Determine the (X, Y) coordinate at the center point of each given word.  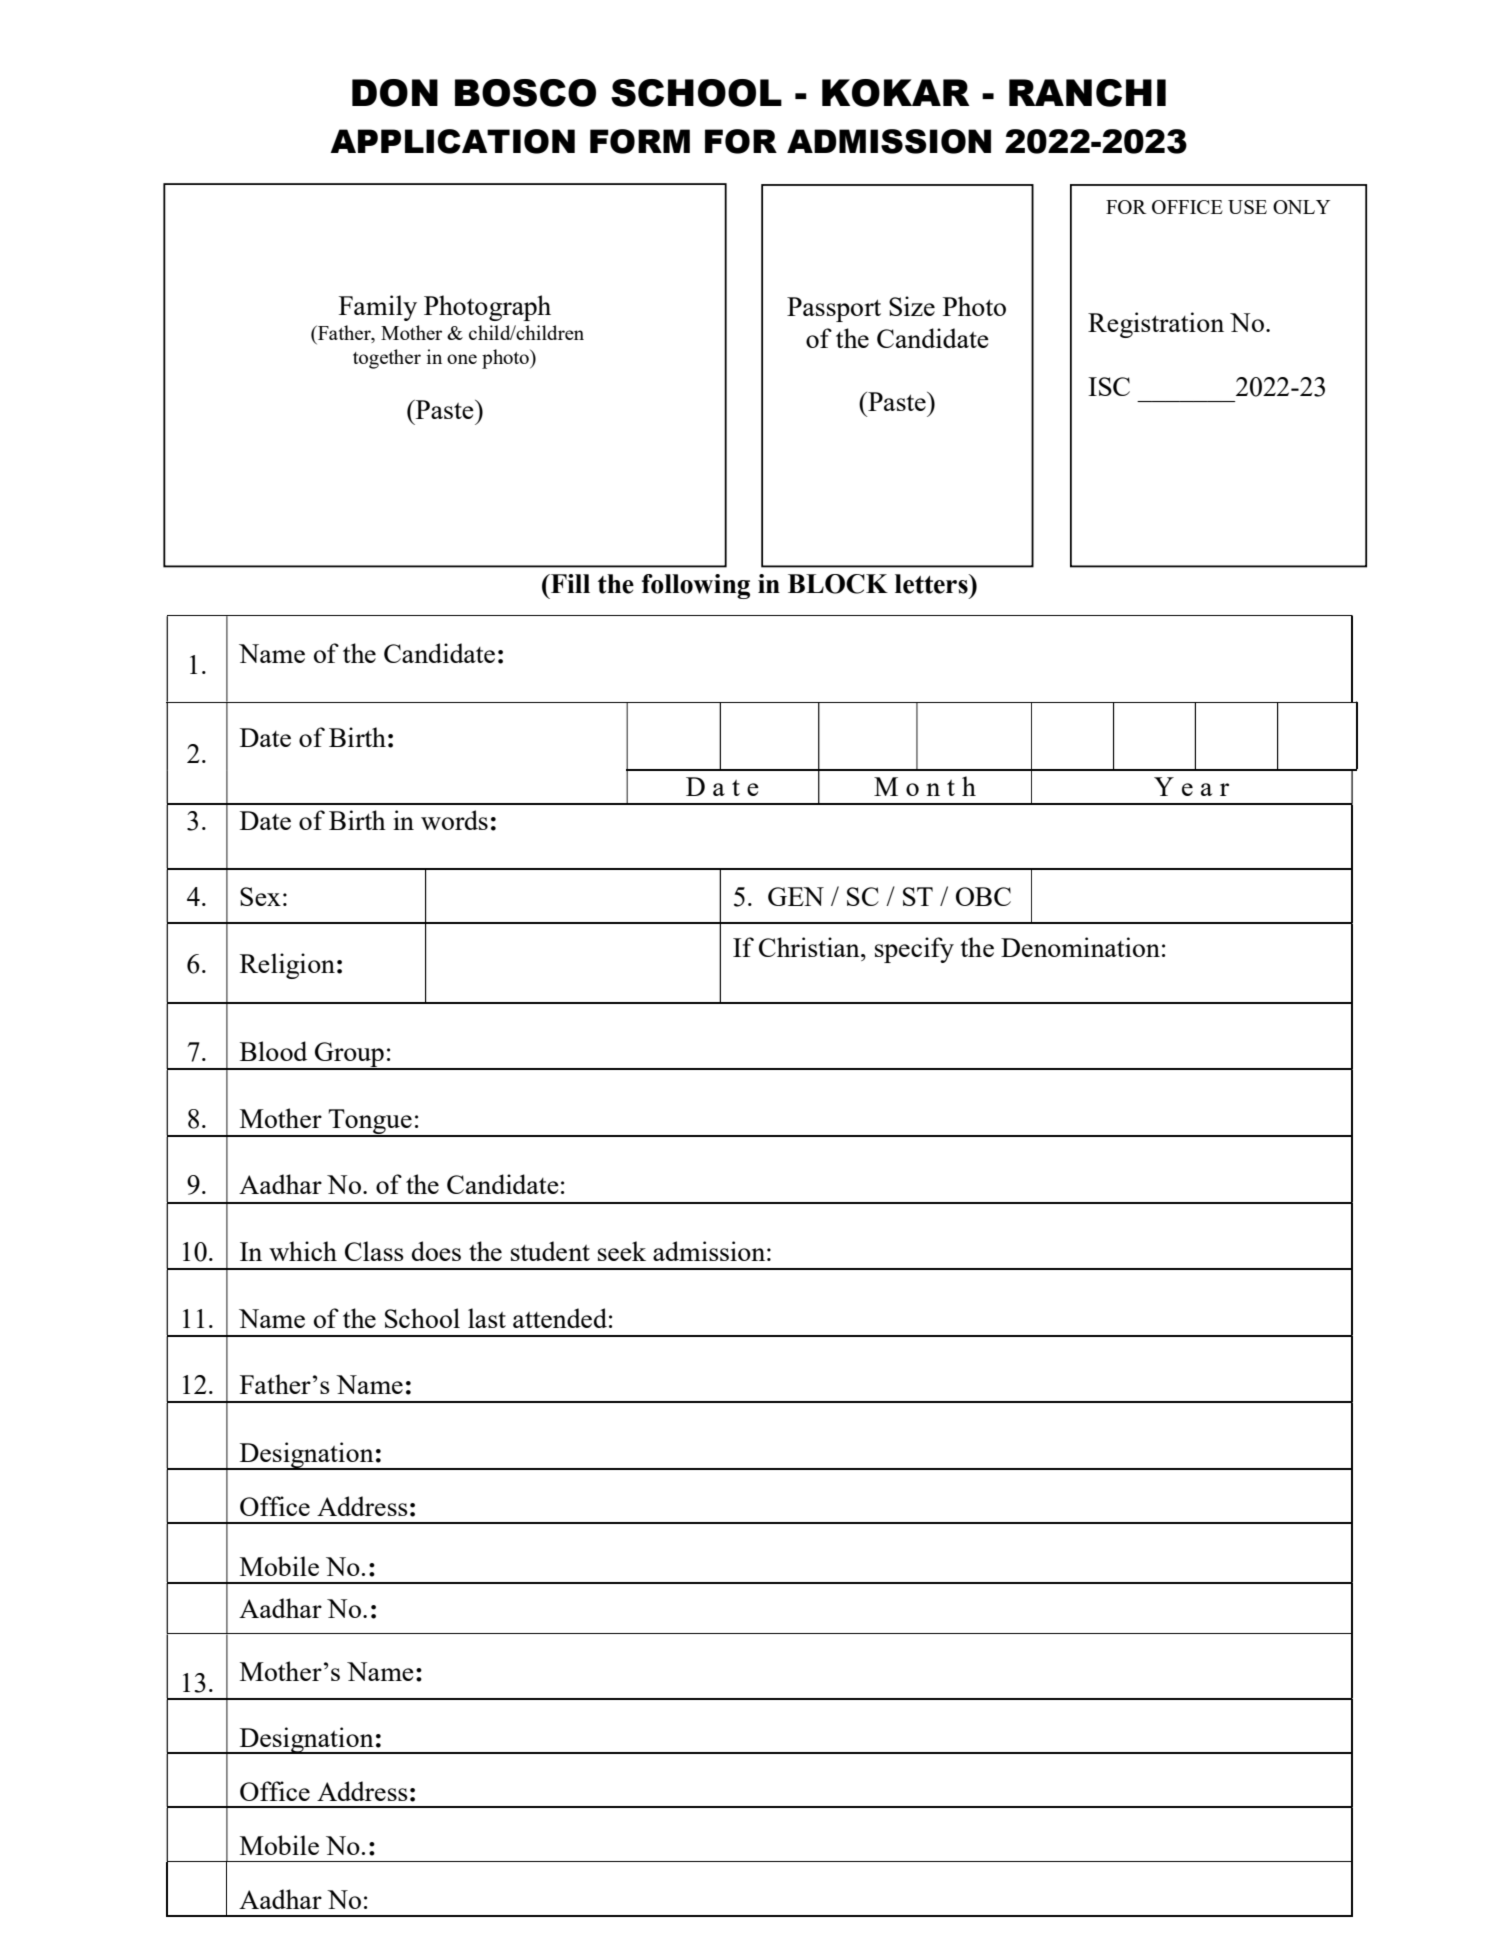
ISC (1109, 386)
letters (932, 584)
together (387, 359)
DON (395, 93)
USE (1247, 207)
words (454, 820)
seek (622, 1251)
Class (374, 1251)
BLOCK (838, 584)
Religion (287, 966)
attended (560, 1318)
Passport (834, 309)
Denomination (1080, 947)
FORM (640, 141)
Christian (810, 947)
